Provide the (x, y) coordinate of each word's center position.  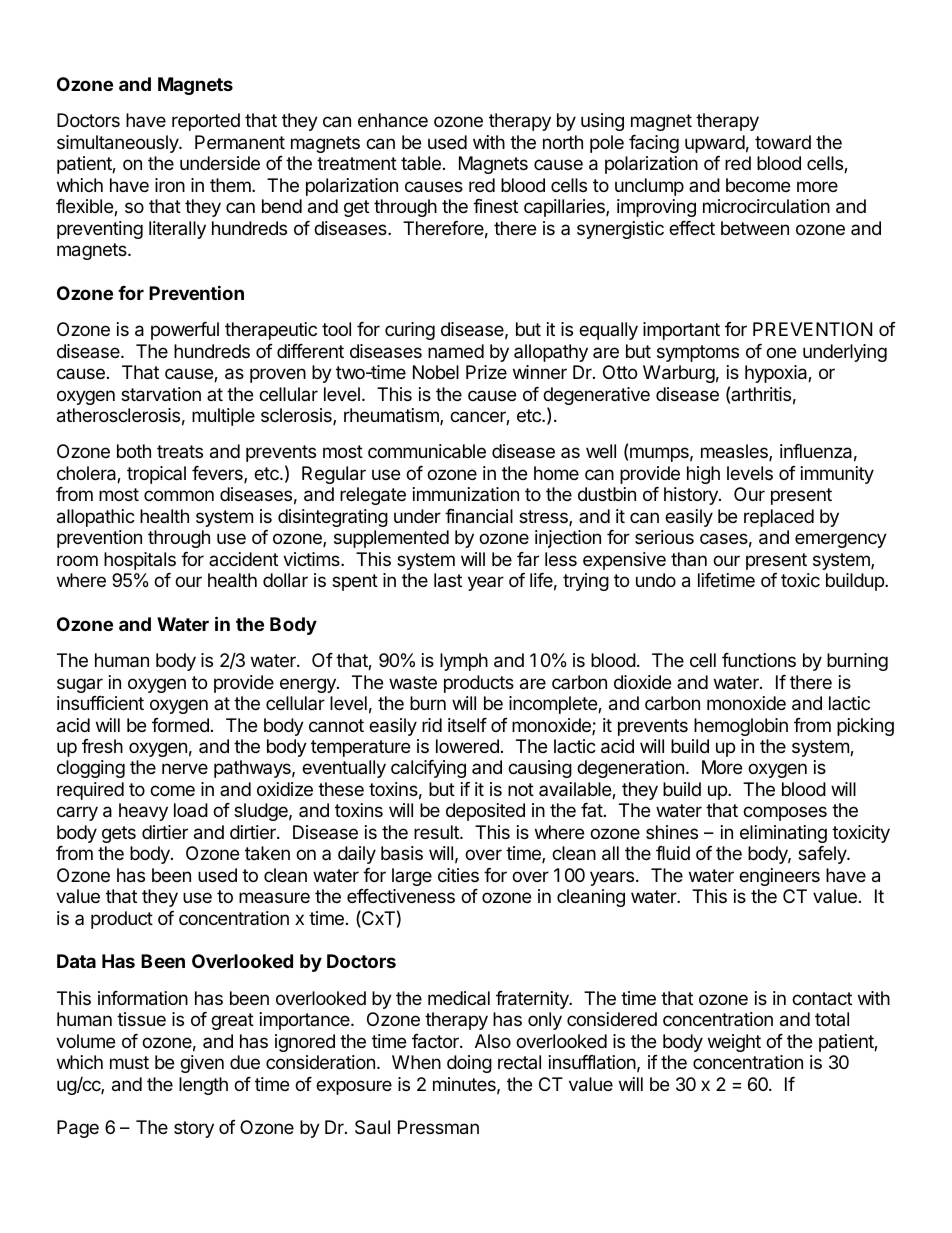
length (203, 1086)
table (421, 163)
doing (469, 1064)
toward (783, 142)
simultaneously (119, 144)
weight (734, 1043)
